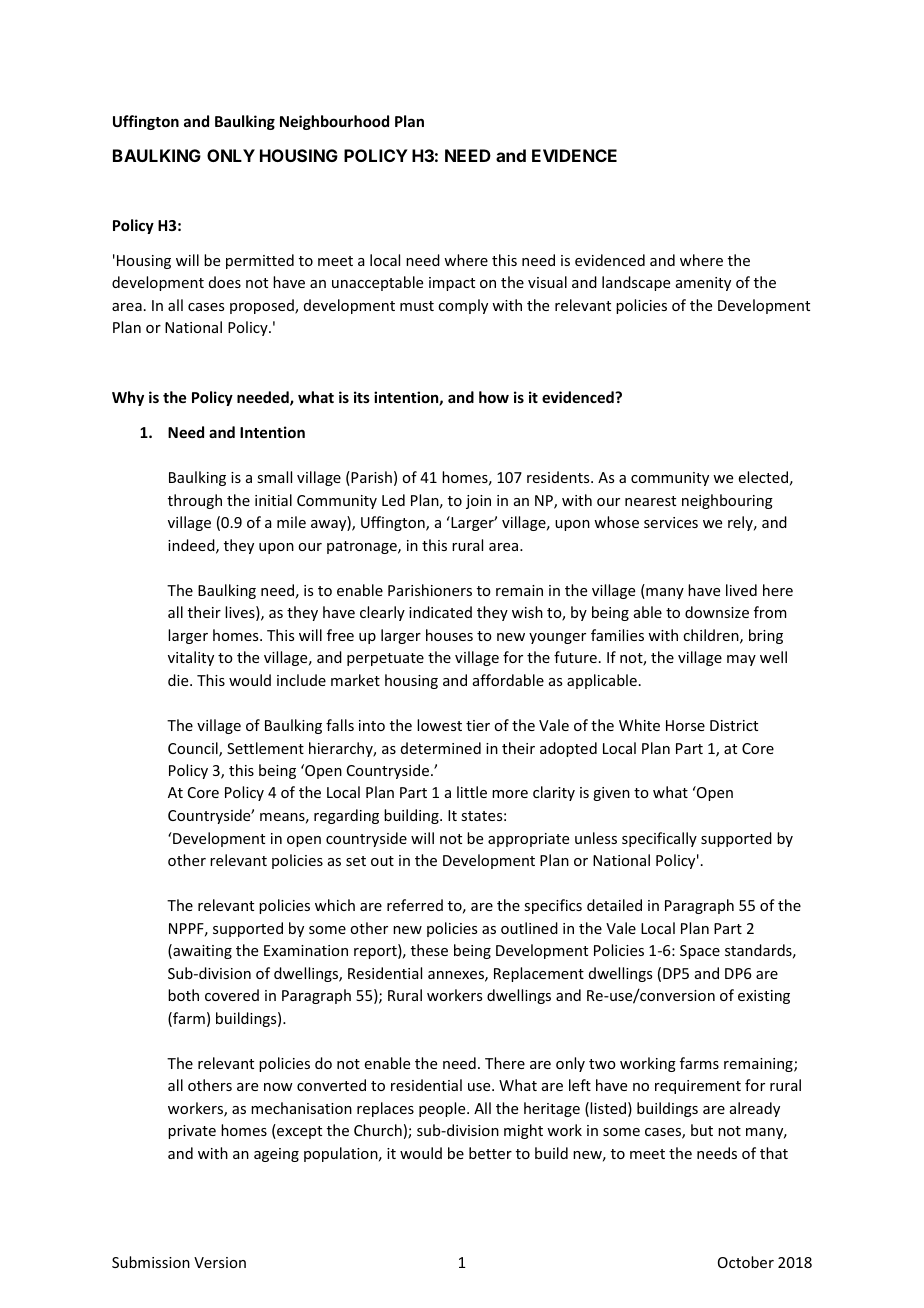 This image has height=1308, width=924. What do you see at coordinates (685, 725) in the image?
I see `Horse` at bounding box center [685, 725].
